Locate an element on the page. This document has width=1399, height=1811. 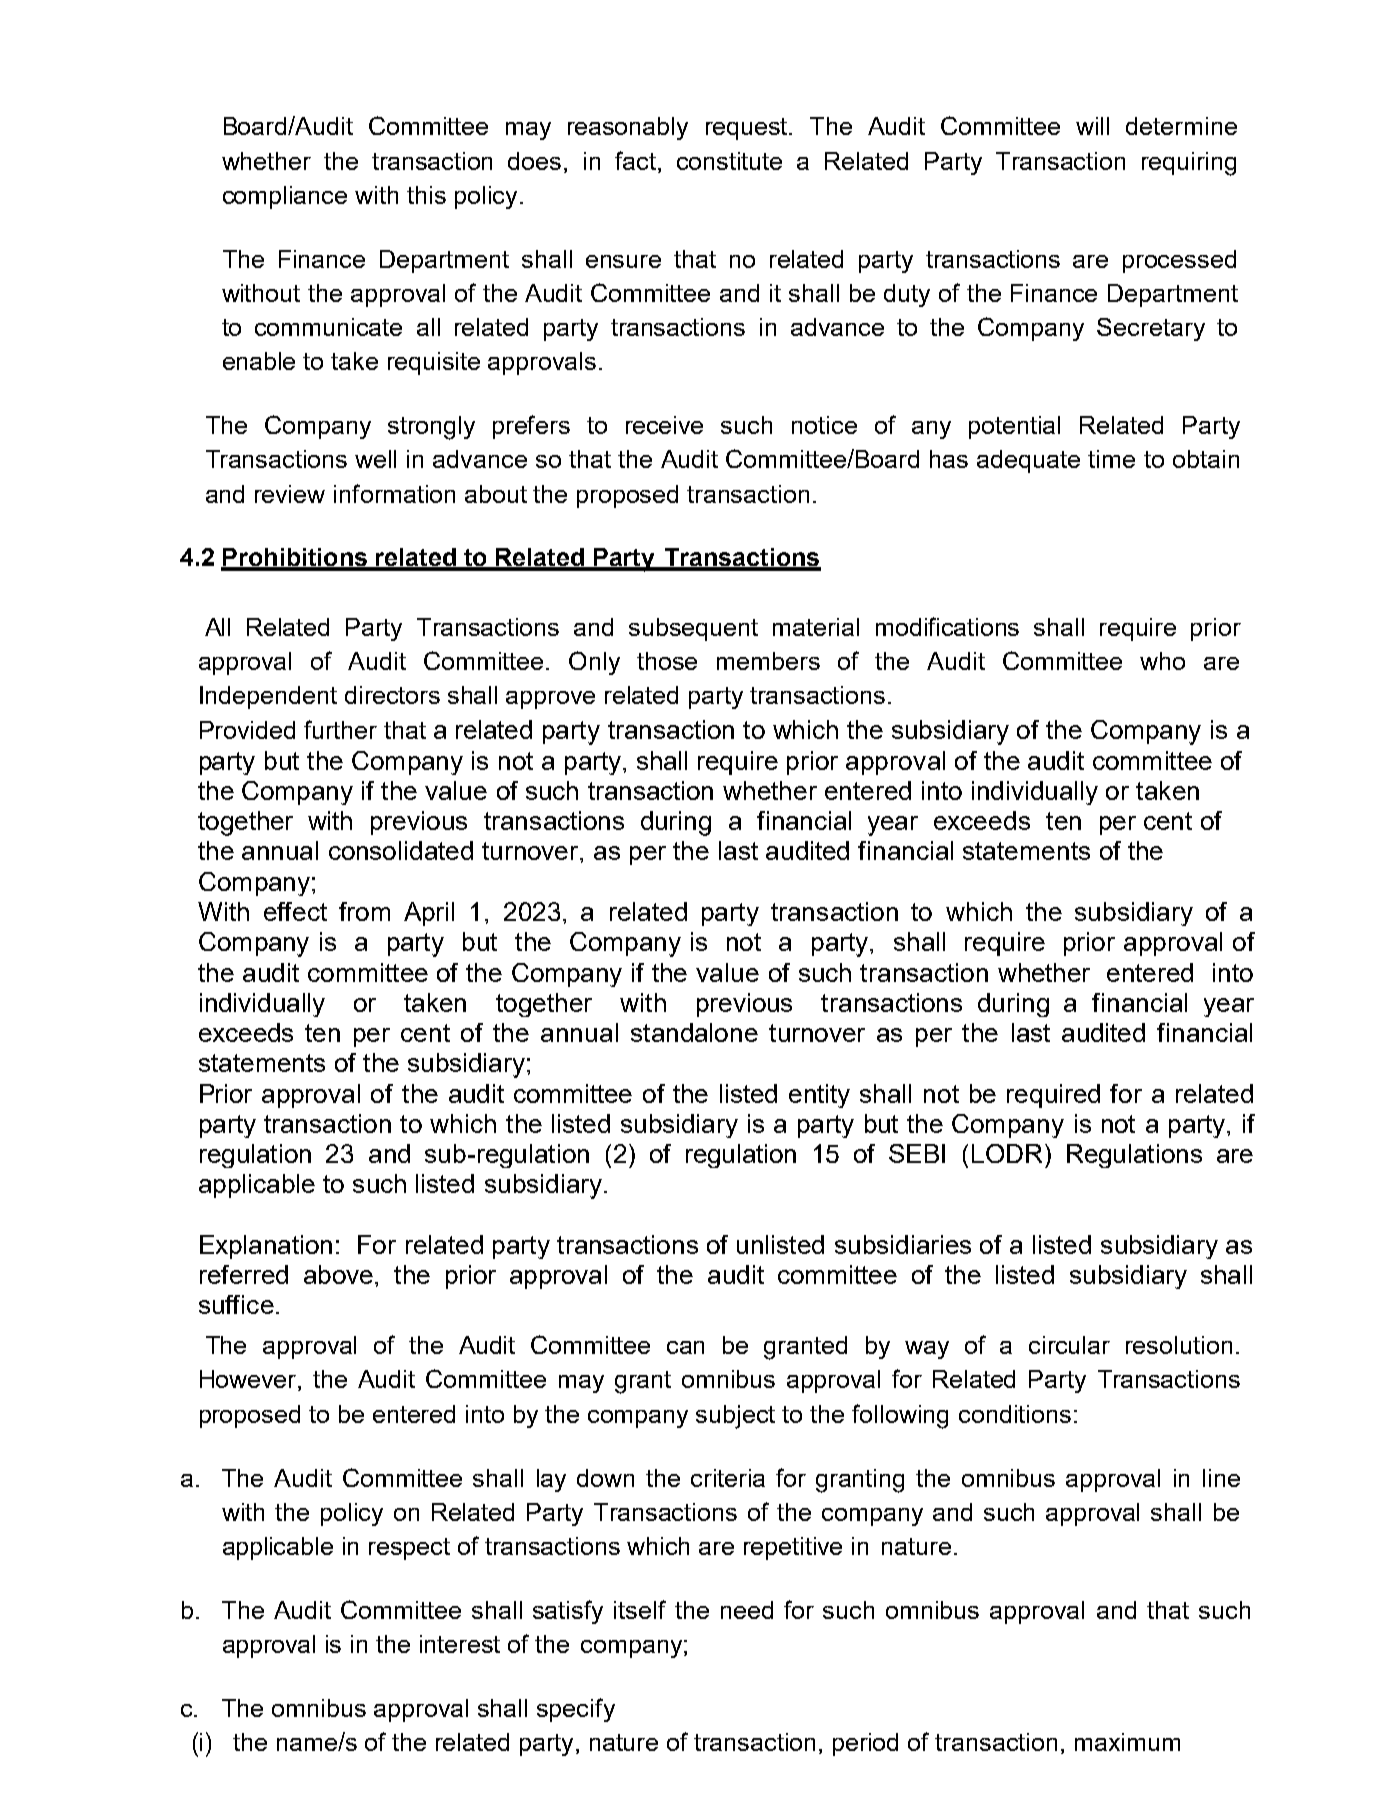
SEBI is located at coordinates (917, 1153).
